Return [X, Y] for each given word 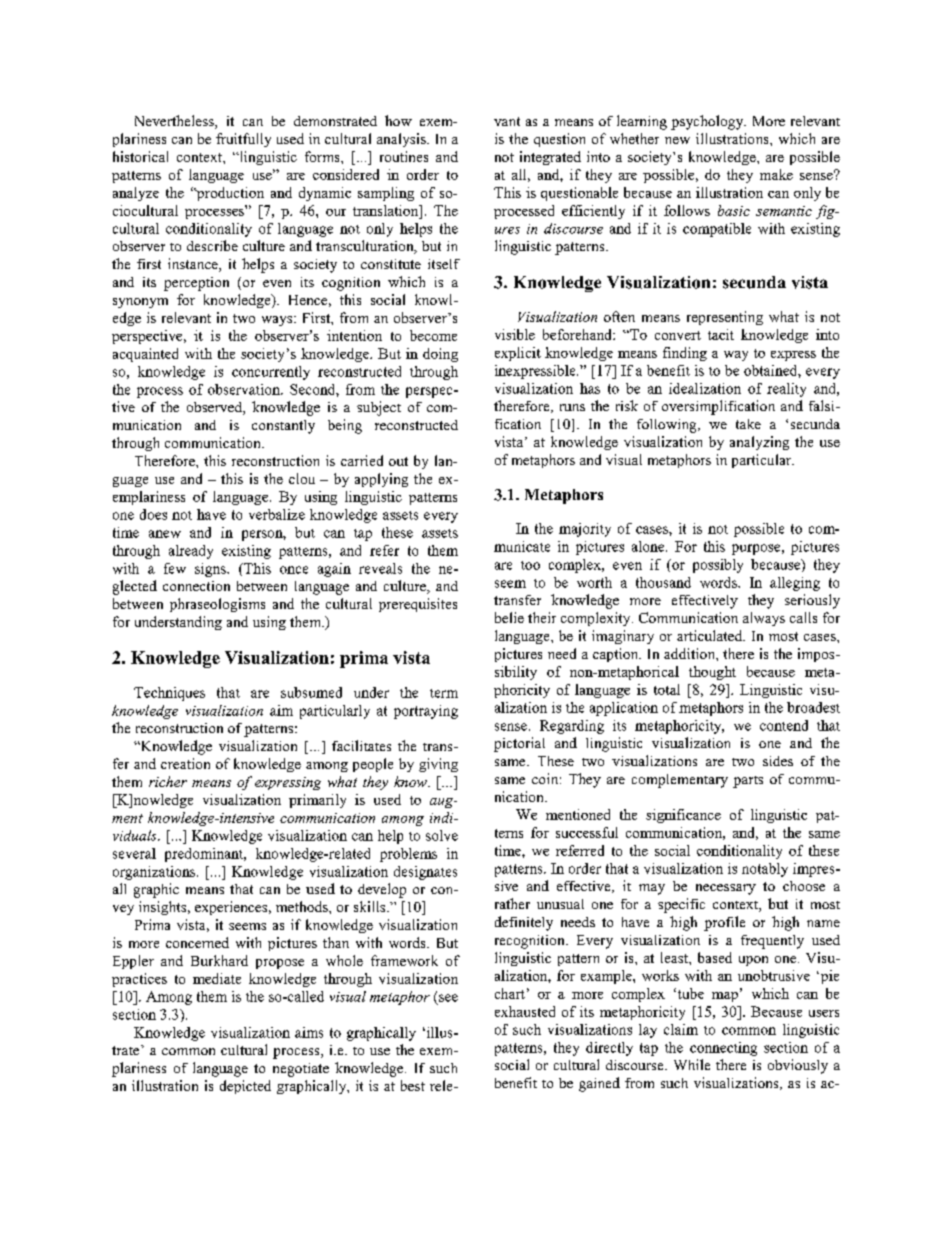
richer [168, 781]
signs [211, 570]
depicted [245, 1087]
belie [509, 617]
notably [765, 870]
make [776, 174]
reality [786, 390]
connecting [723, 1049]
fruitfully [243, 140]
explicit [518, 354]
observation [245, 389]
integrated [550, 158]
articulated [711, 635]
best [413, 1085]
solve [442, 835]
